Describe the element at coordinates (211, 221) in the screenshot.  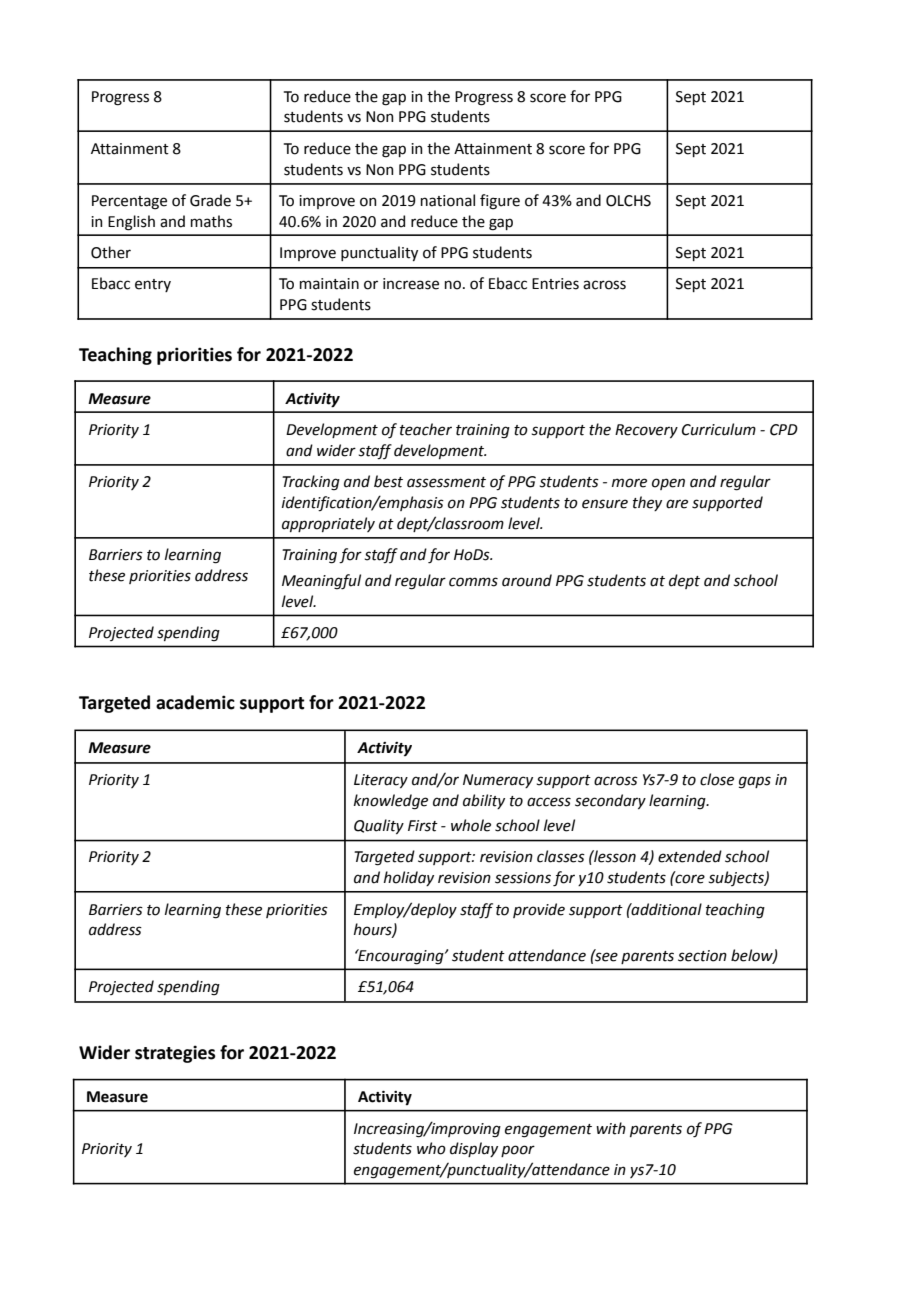
I see `maths` at that location.
